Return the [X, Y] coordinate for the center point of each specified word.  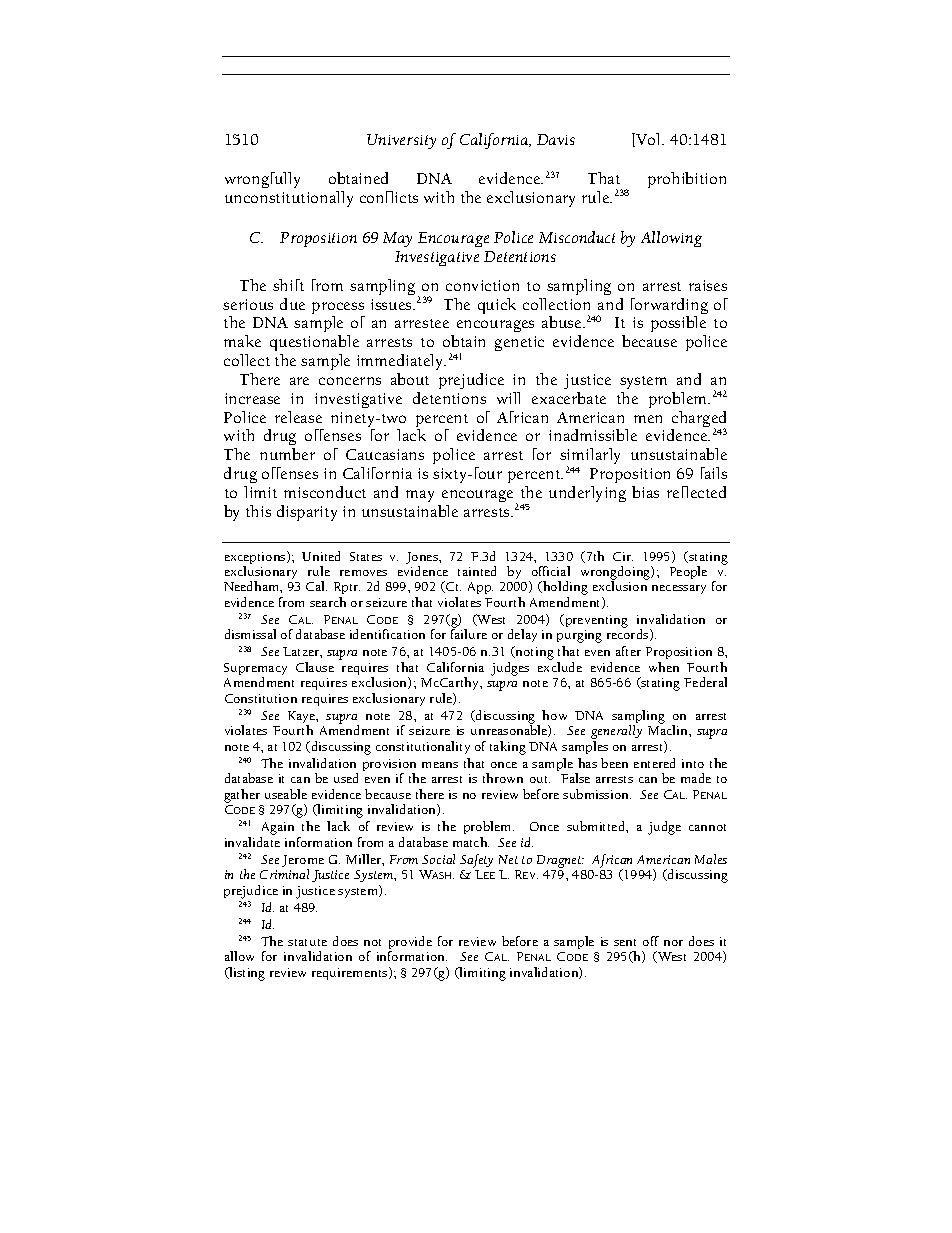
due [292, 304]
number [287, 454]
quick [497, 306]
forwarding [669, 307]
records [629, 634]
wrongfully [262, 180]
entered [654, 763]
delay [522, 635]
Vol [649, 140]
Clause [315, 667]
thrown [503, 778]
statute [307, 942]
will [508, 398]
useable [286, 794]
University [401, 141]
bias [645, 492]
